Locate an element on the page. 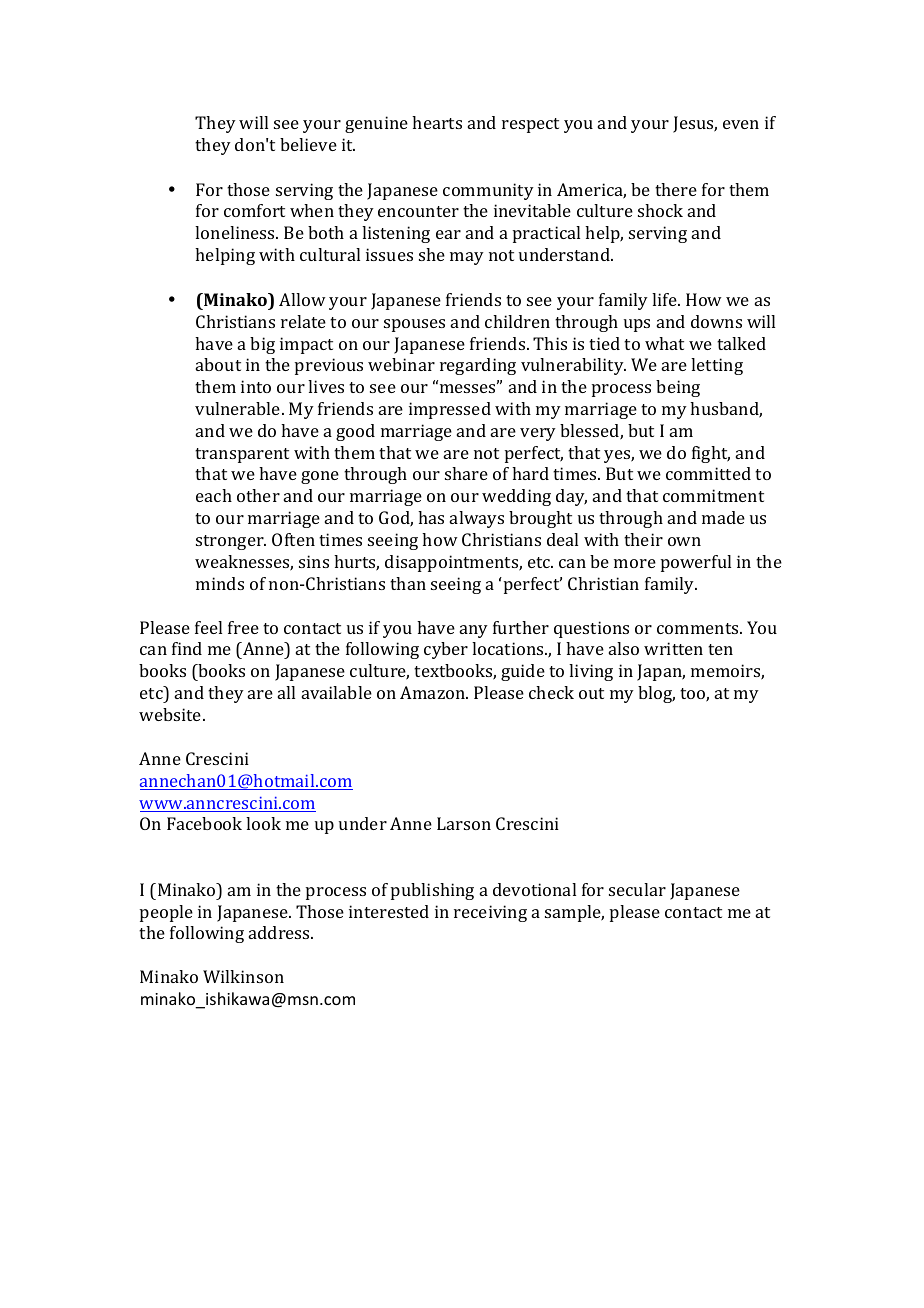  Amazon is located at coordinates (434, 692).
